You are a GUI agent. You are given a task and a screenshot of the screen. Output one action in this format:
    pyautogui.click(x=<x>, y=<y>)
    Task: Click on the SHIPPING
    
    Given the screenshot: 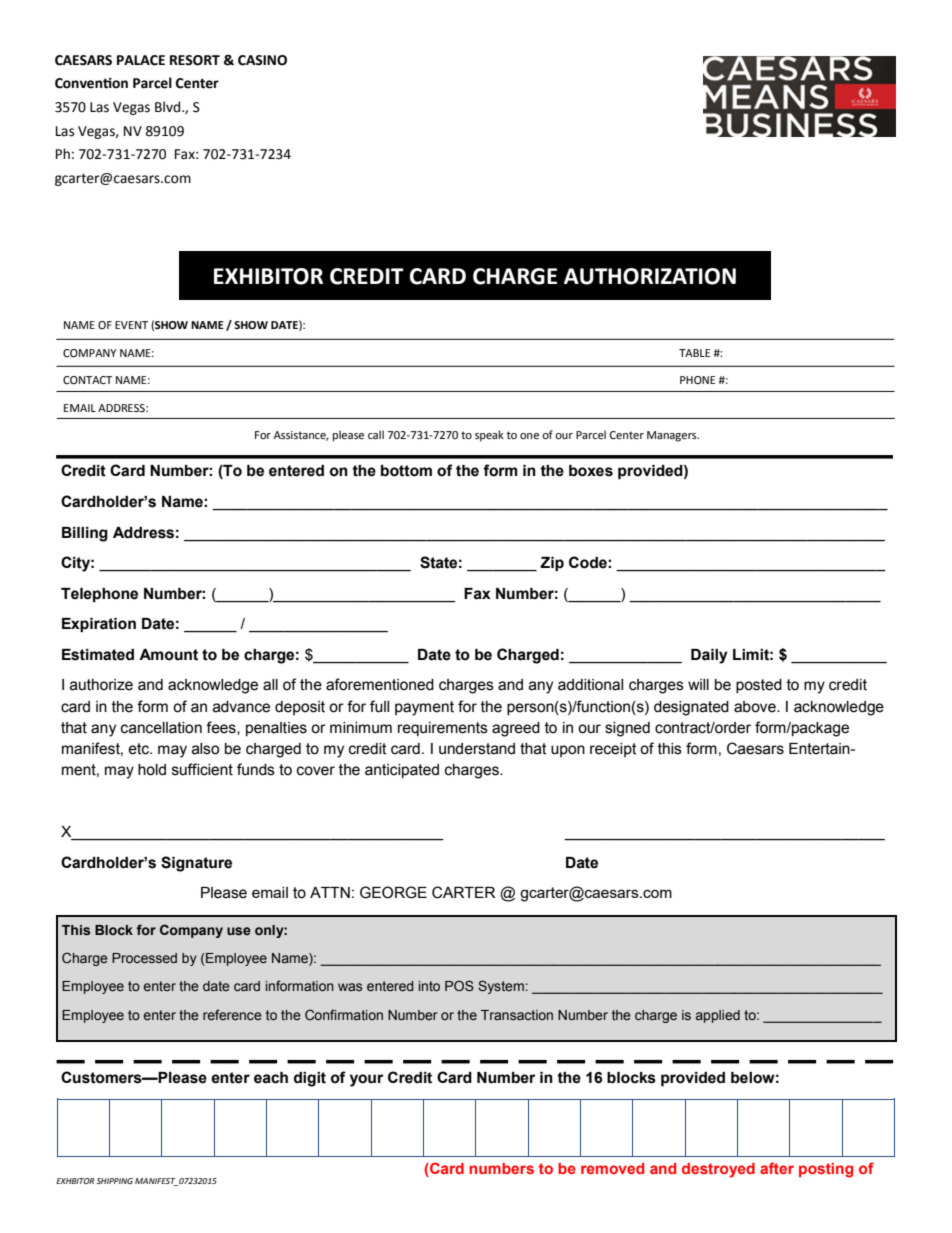 What is the action you would take?
    pyautogui.click(x=114, y=1181)
